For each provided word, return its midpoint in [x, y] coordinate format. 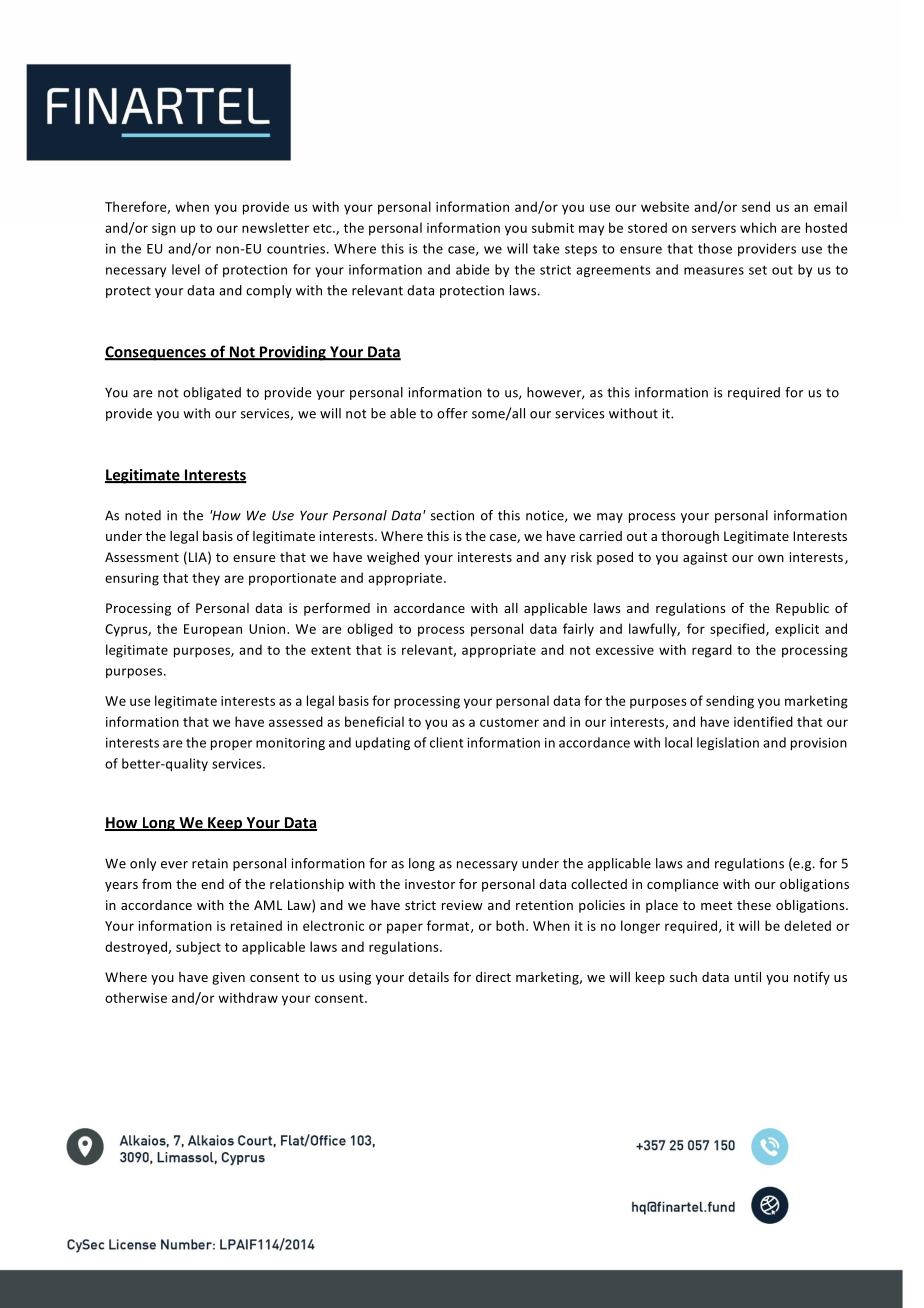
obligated [212, 393]
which [758, 227]
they [206, 579]
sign [164, 229]
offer [452, 413]
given [228, 978]
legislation [728, 743]
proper [231, 745]
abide [473, 269]
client [446, 742]
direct [493, 977]
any [555, 560]
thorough [690, 537]
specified [738, 630]
